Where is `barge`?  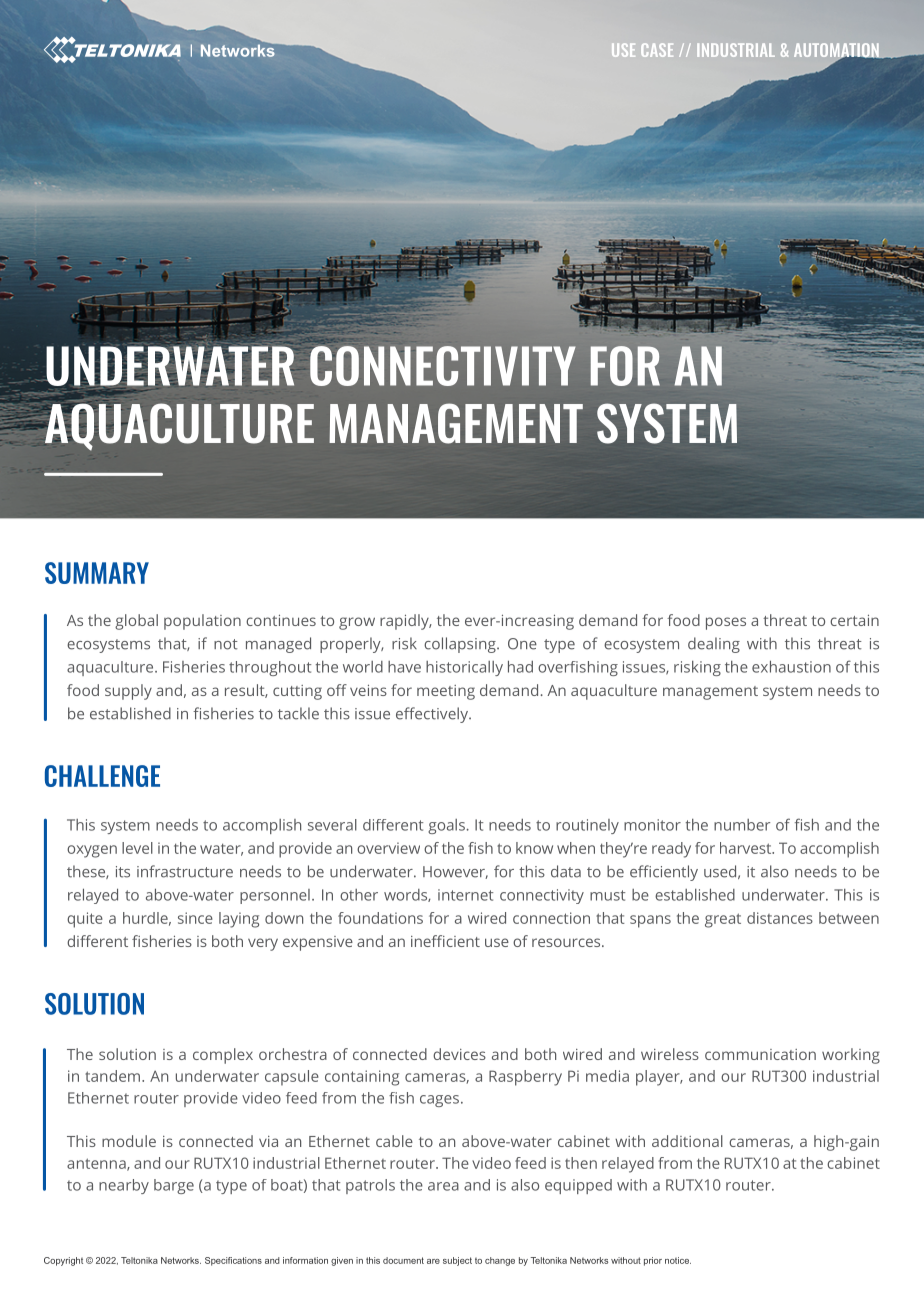 barge is located at coordinates (174, 1186).
